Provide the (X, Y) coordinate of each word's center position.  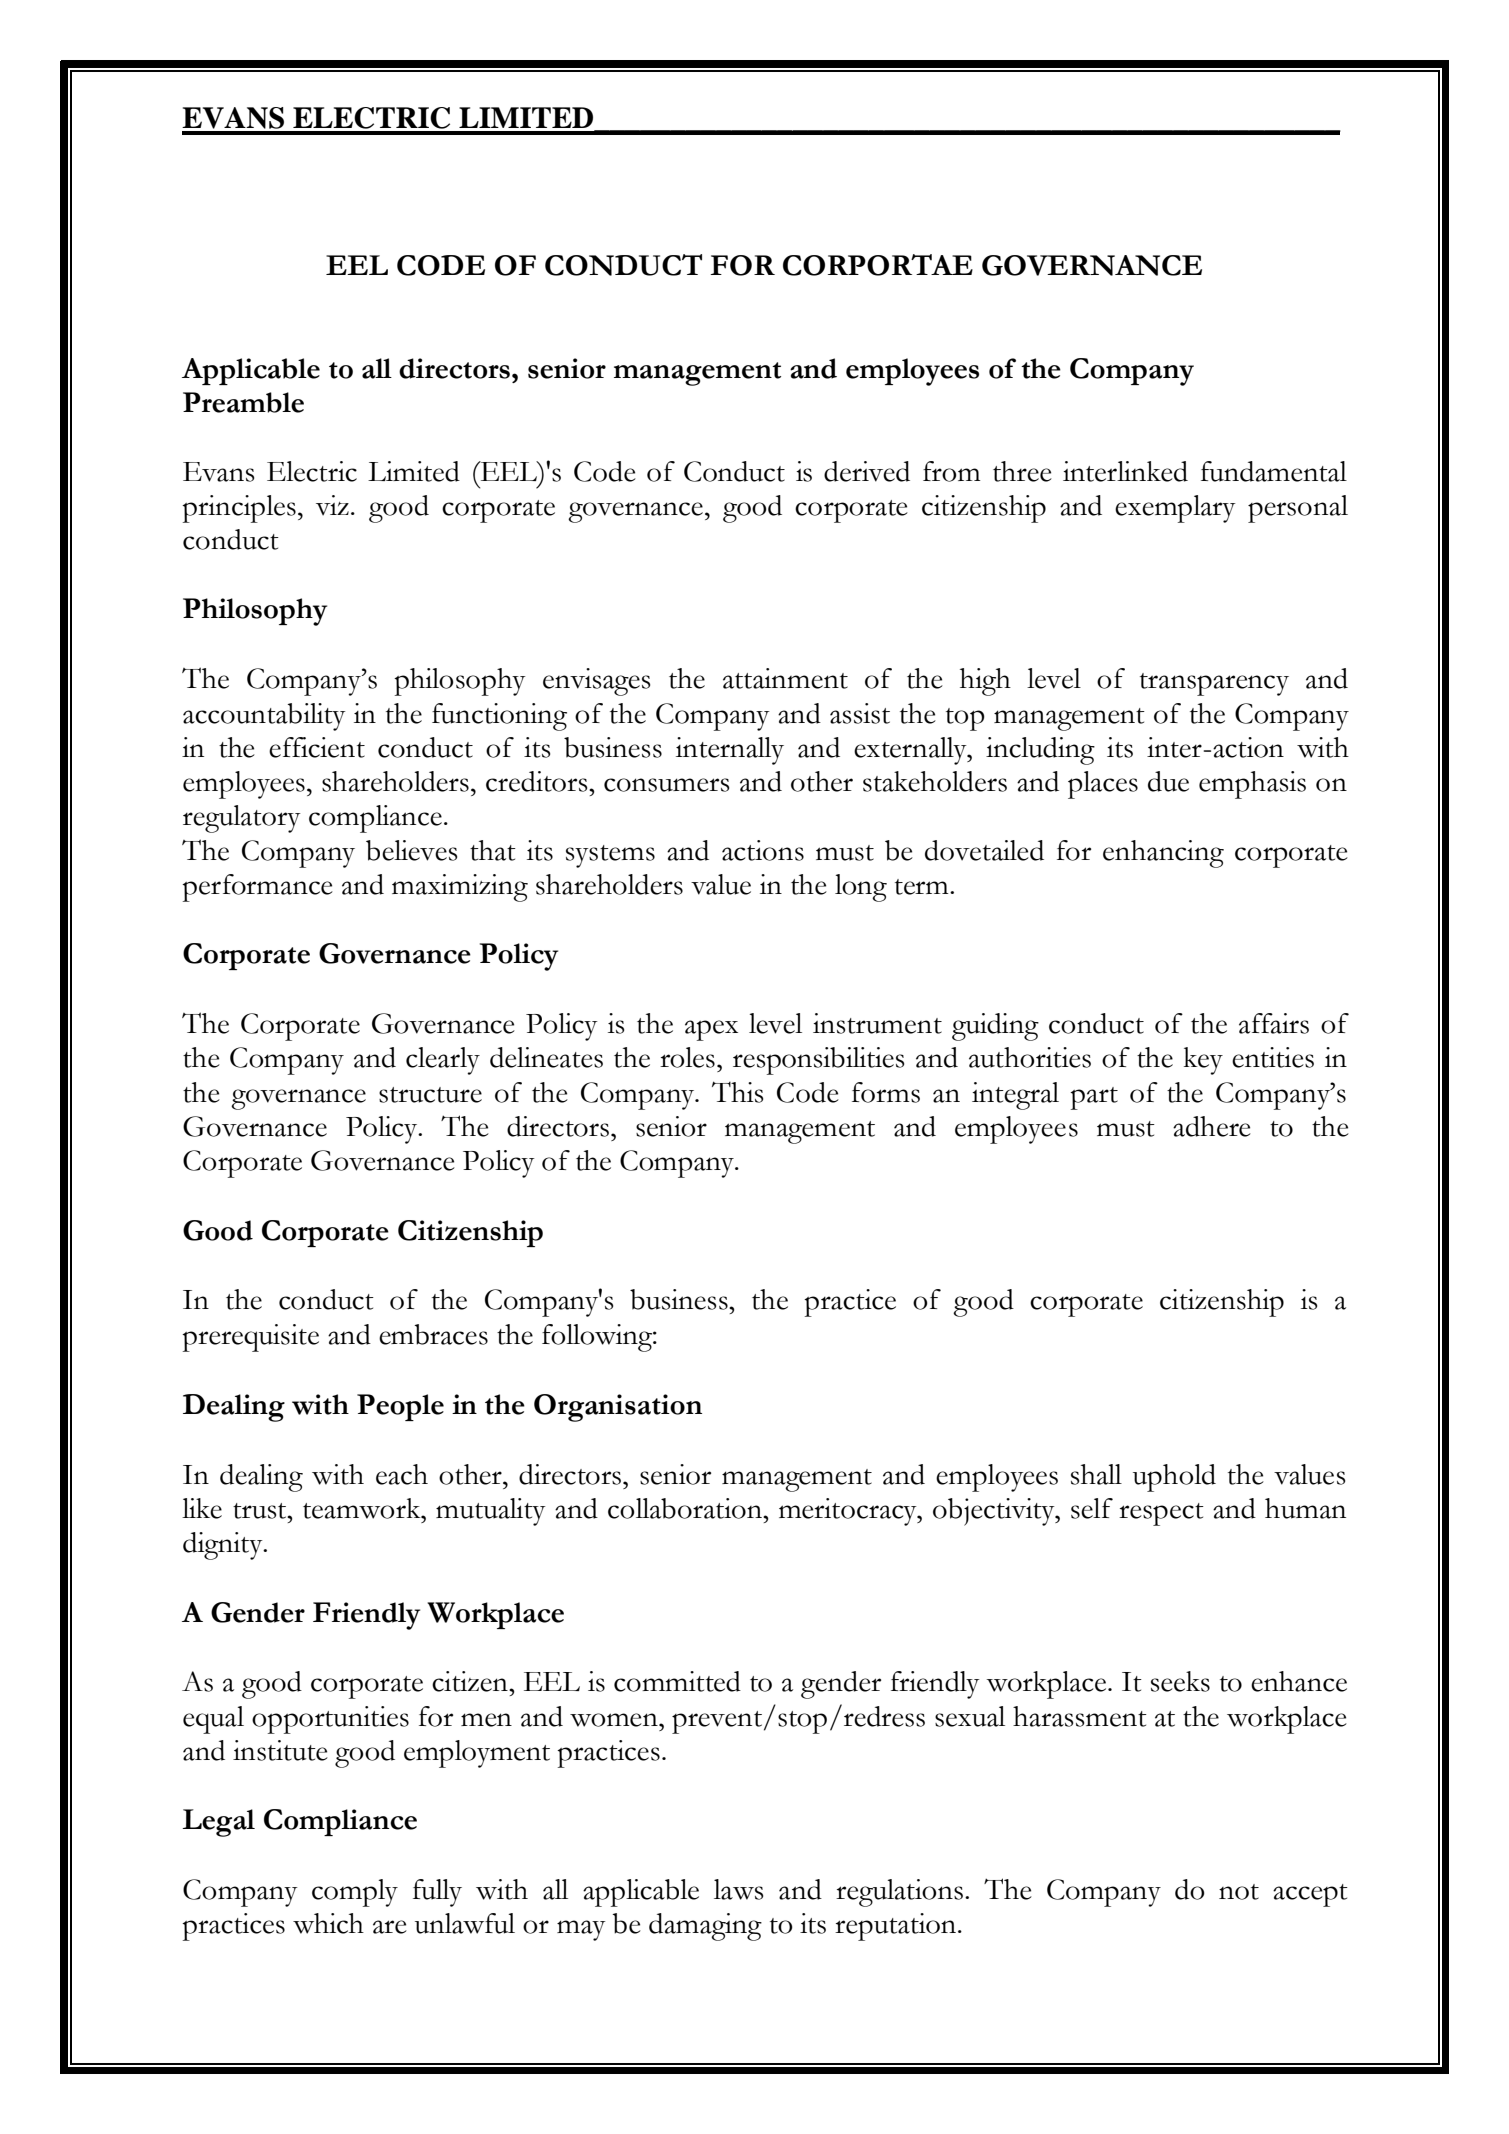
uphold (1174, 1478)
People (400, 1407)
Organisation (618, 1408)
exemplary (1175, 509)
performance (257, 888)
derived (867, 471)
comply (355, 1893)
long (861, 888)
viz (332, 505)
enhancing (1163, 854)
